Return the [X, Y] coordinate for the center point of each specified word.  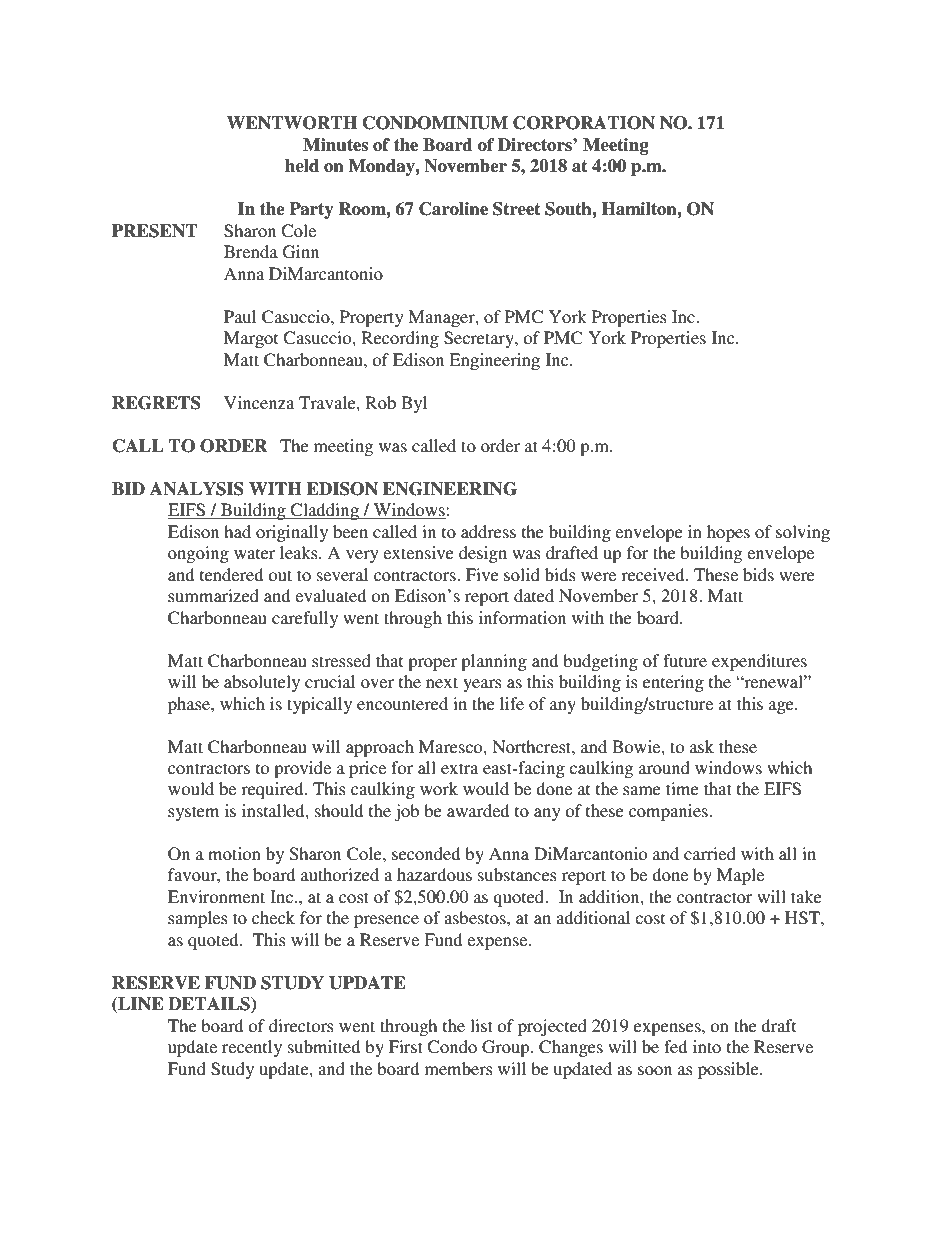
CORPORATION [584, 123]
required [273, 790]
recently [252, 1048]
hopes [728, 533]
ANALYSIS [197, 489]
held [302, 166]
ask [702, 746]
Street [517, 209]
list [481, 1025]
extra [459, 768]
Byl [414, 404]
